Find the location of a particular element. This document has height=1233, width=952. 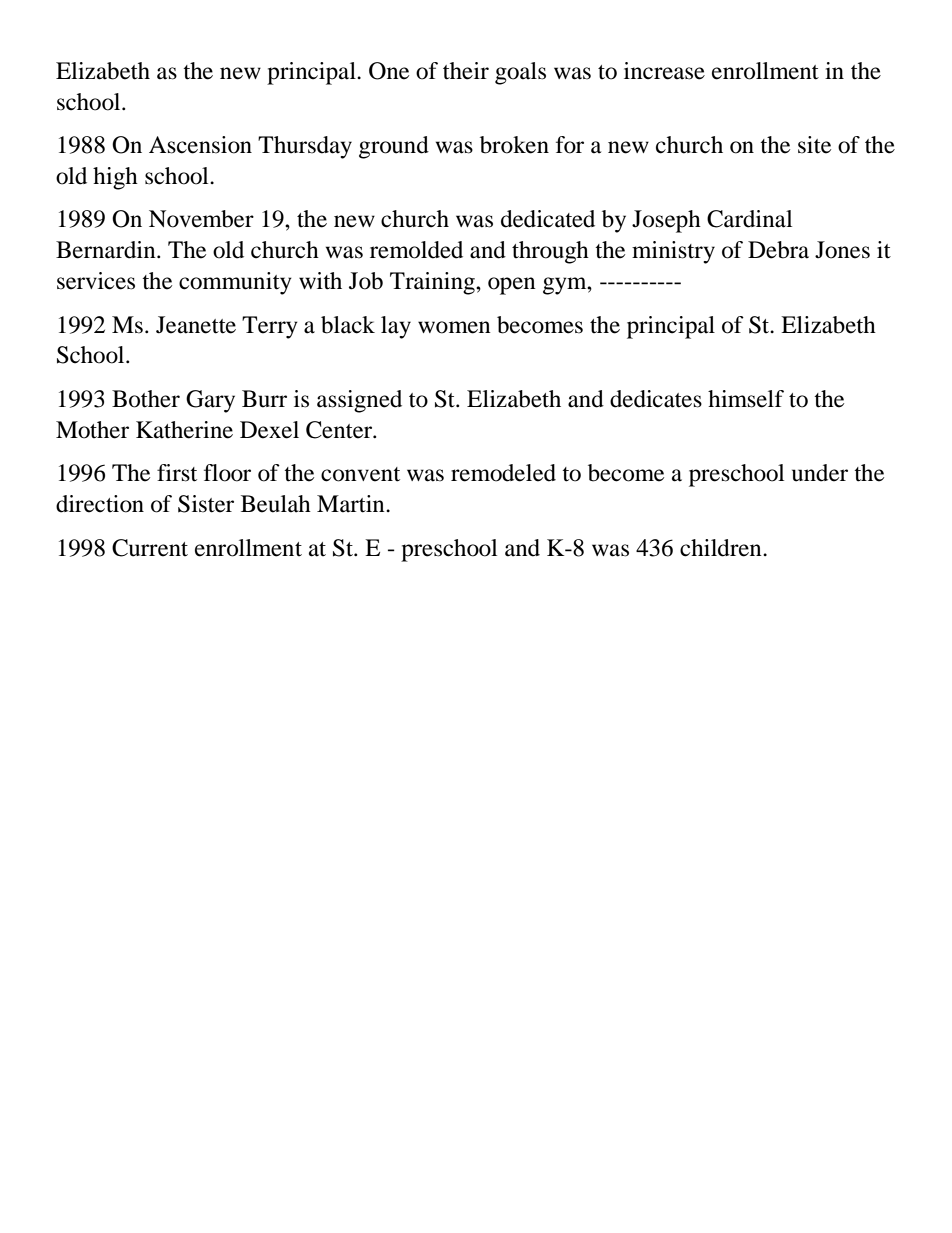

women is located at coordinates (454, 327).
